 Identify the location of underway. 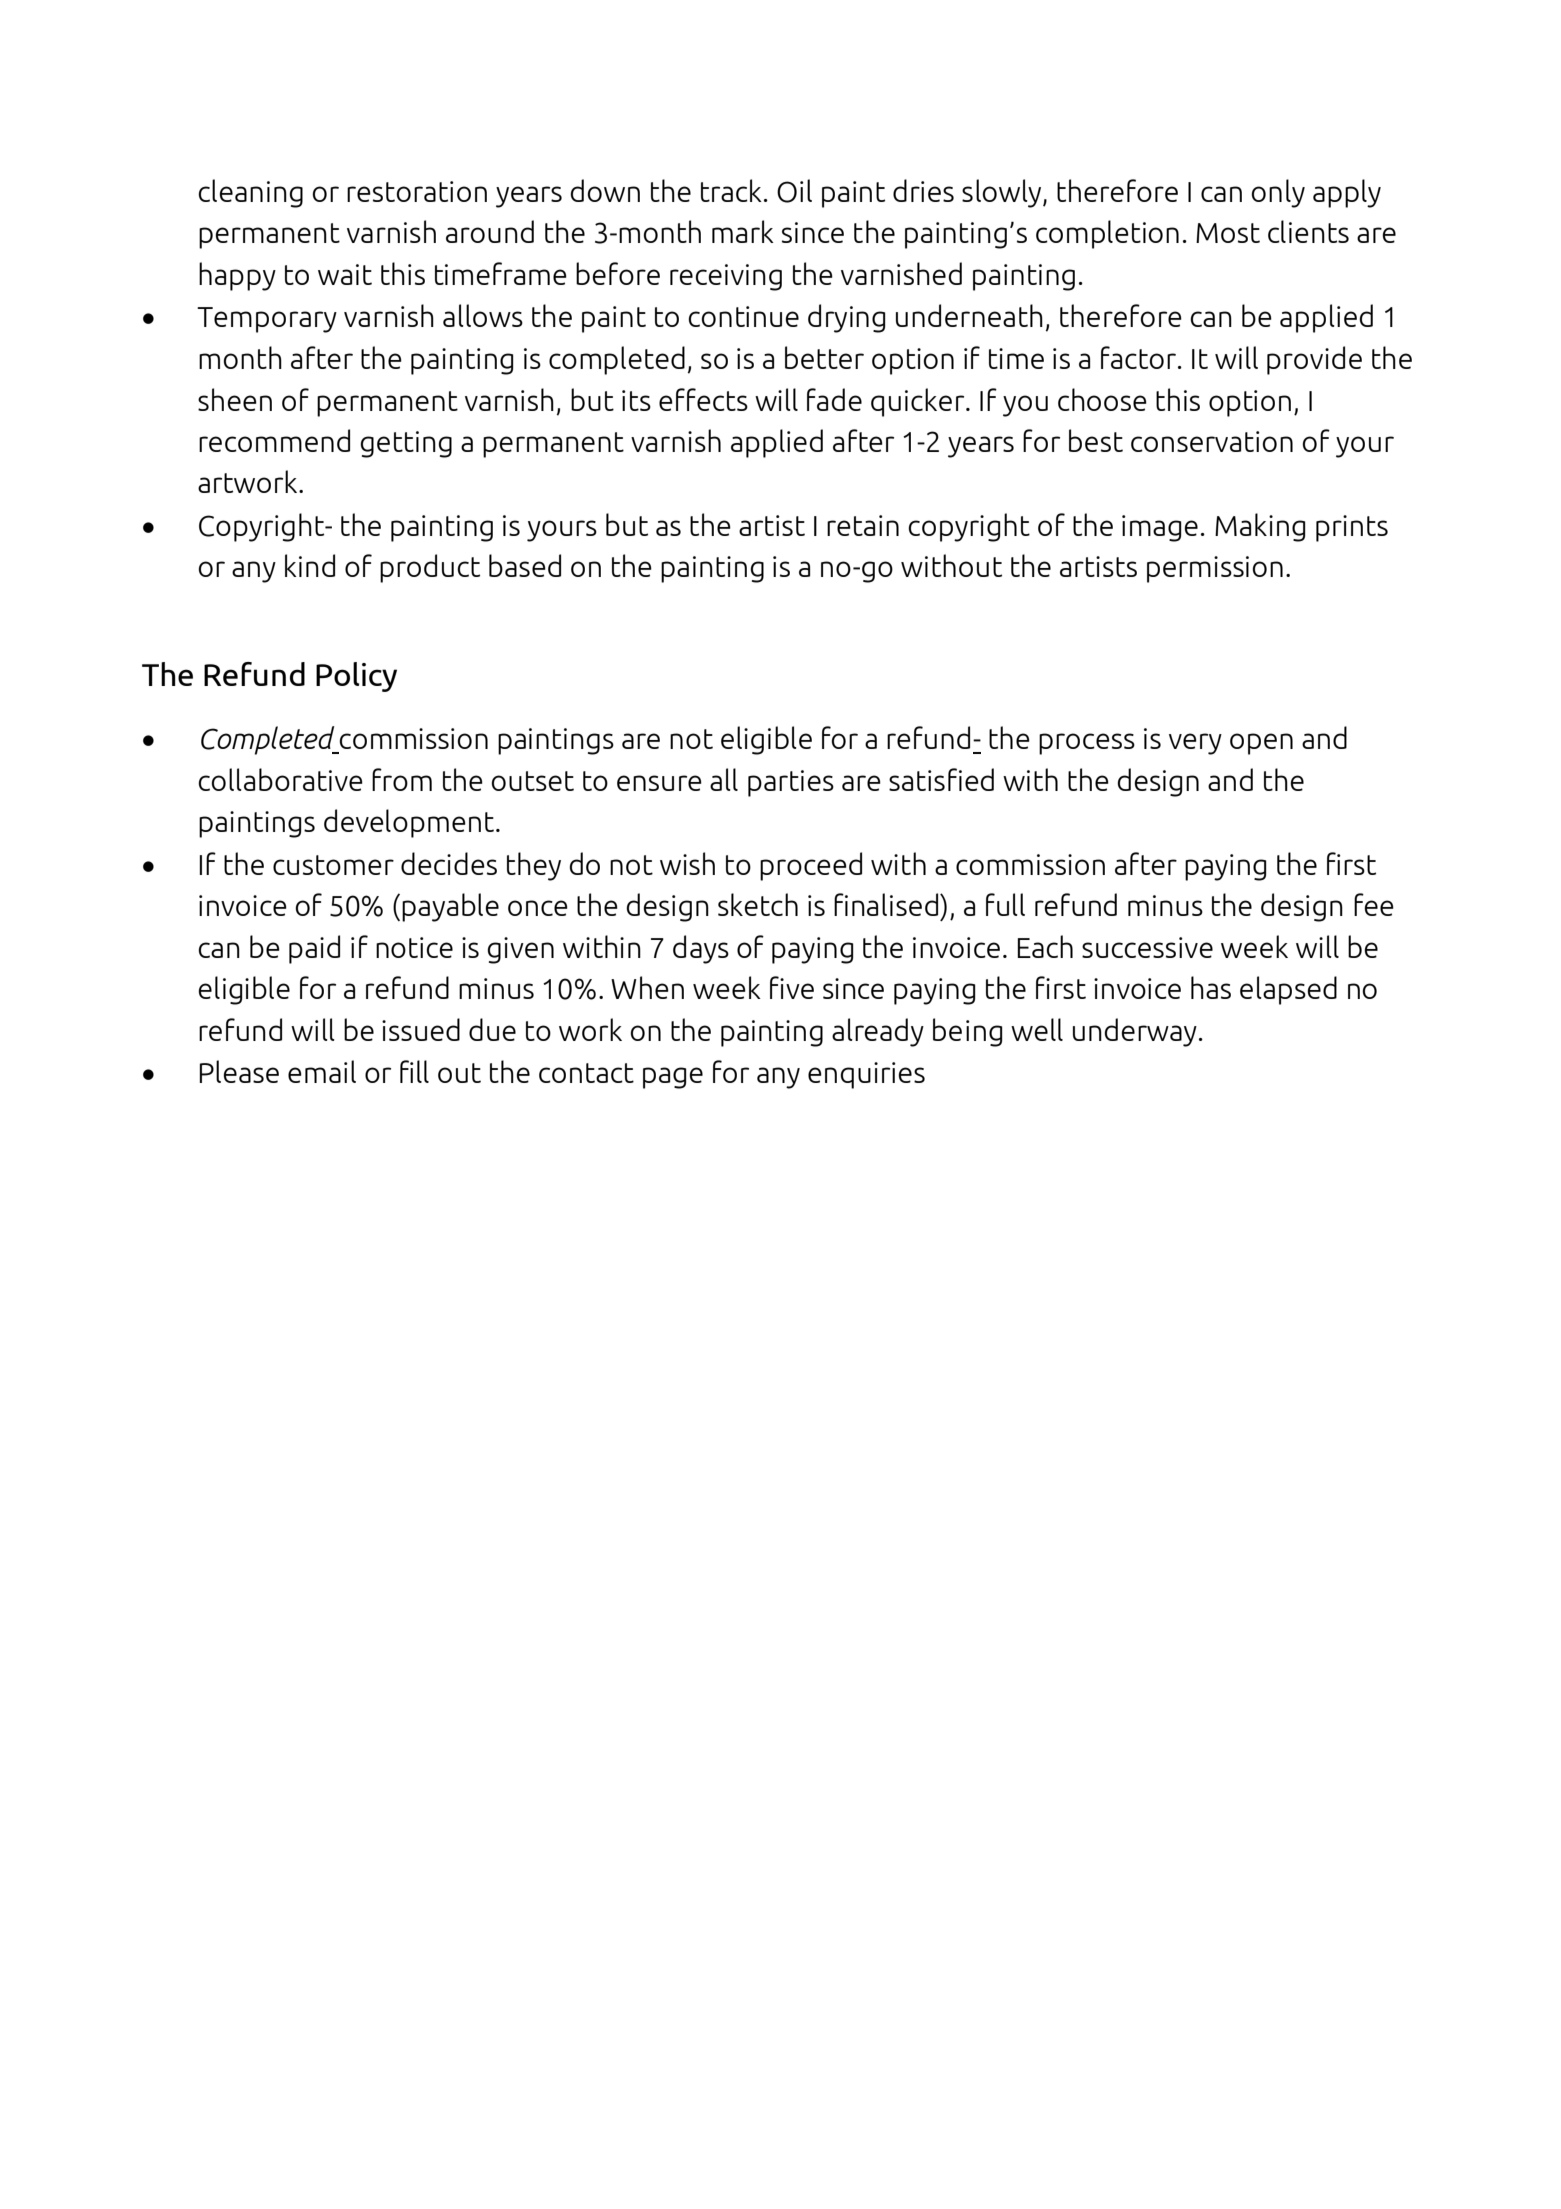
(1135, 1032).
